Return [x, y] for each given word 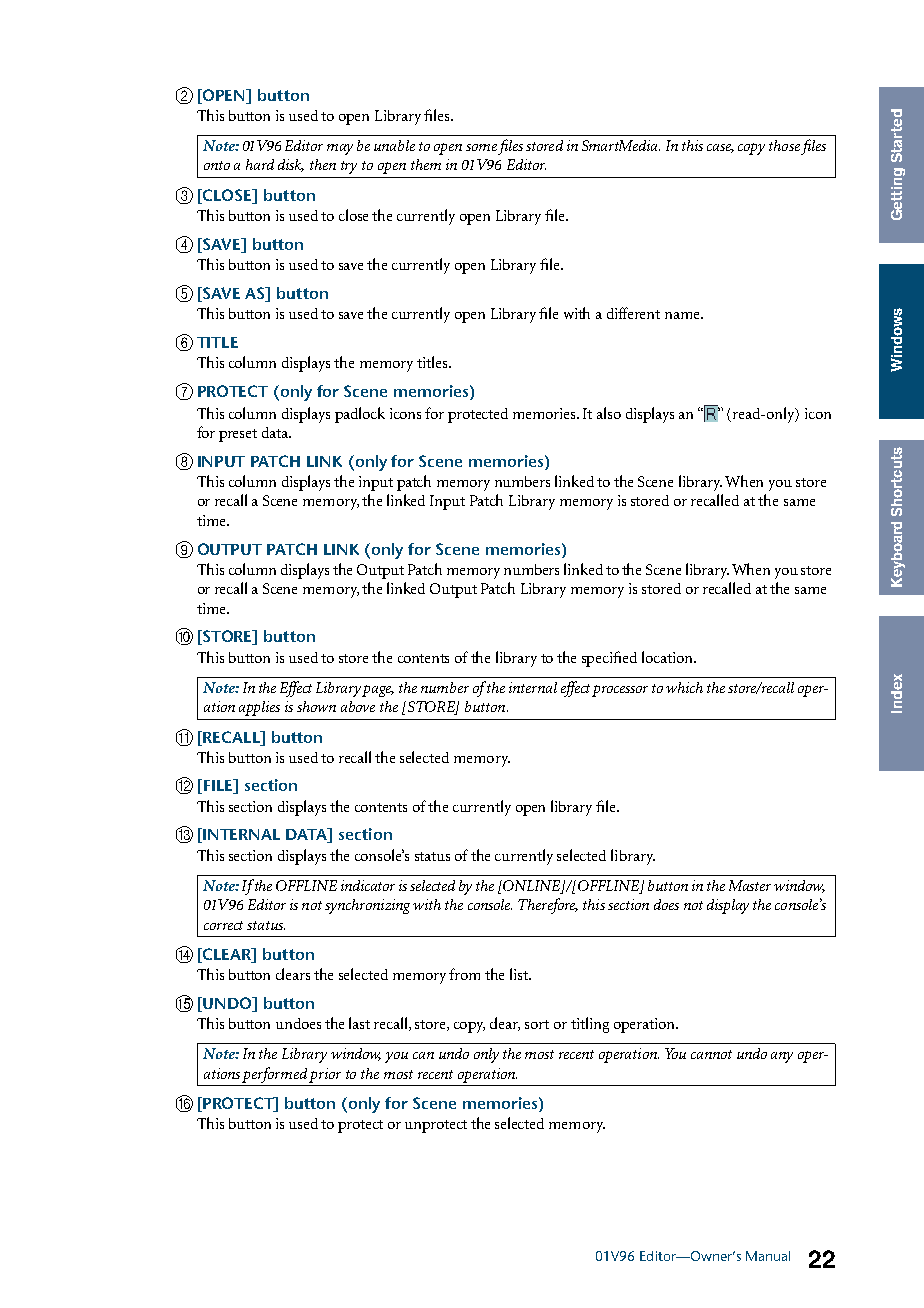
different [633, 313]
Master [750, 885]
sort [537, 1024]
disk [291, 165]
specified [609, 659]
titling [590, 1025]
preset [238, 435]
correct [223, 925]
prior [325, 1075]
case [720, 148]
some [481, 147]
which [684, 687]
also [609, 413]
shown [316, 706]
